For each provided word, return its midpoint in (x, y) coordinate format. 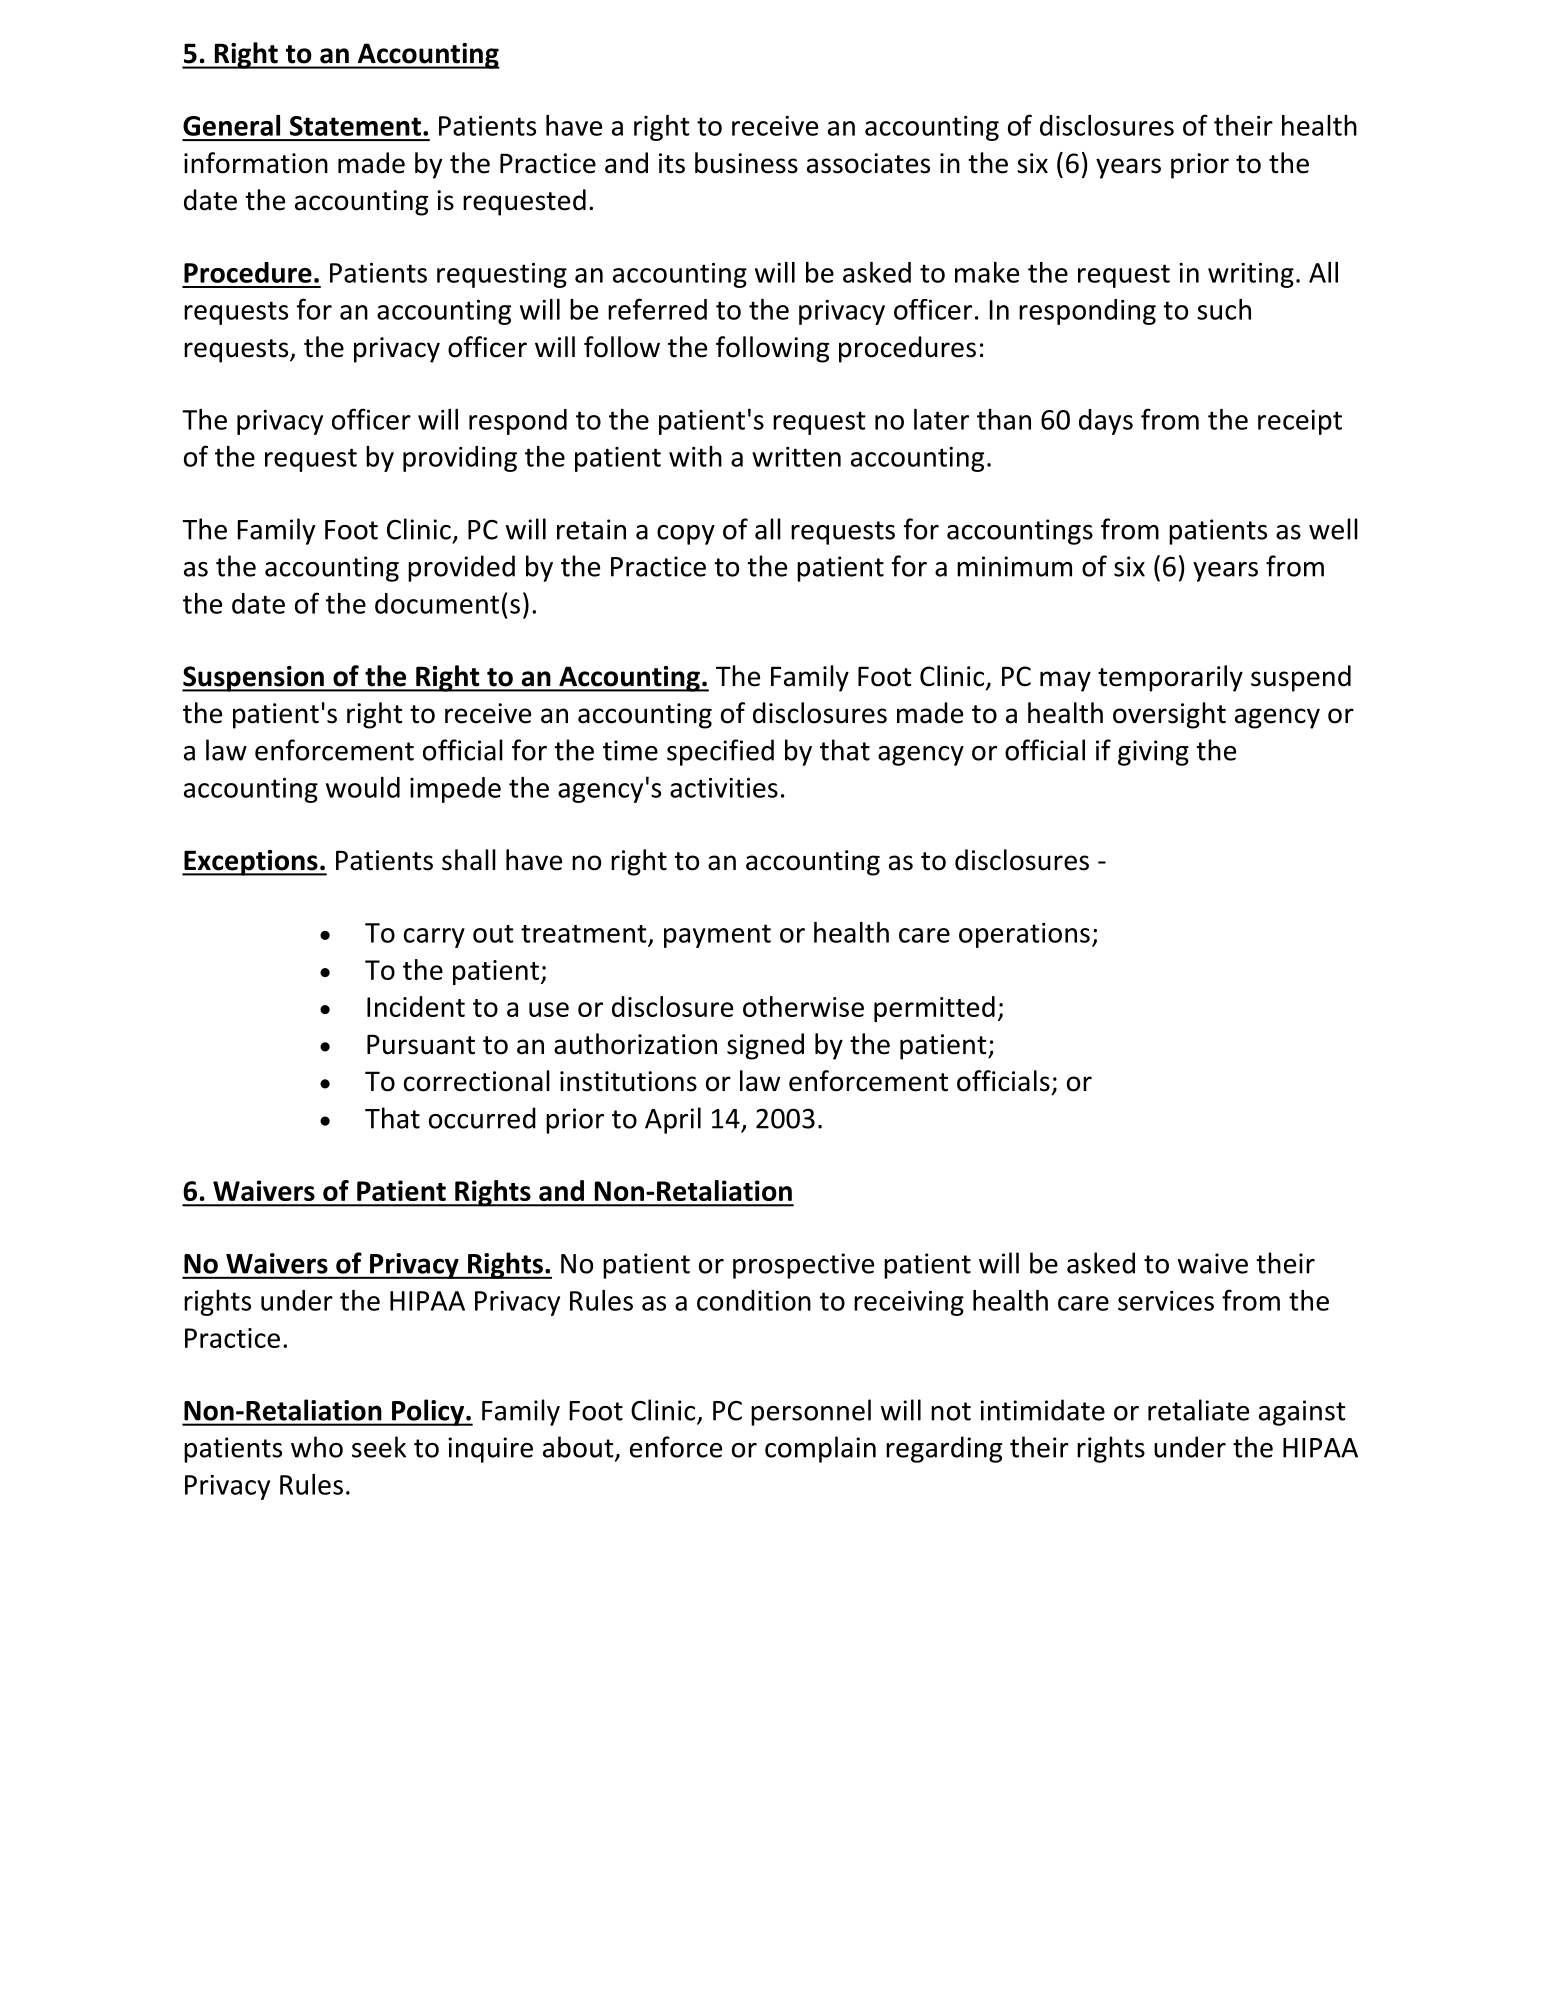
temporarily (1170, 678)
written (796, 457)
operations (1024, 935)
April (673, 1120)
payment (717, 936)
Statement (355, 126)
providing (460, 459)
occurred (482, 1118)
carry (434, 938)
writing (1251, 275)
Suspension (254, 679)
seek (379, 1447)
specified (720, 752)
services (1166, 1301)
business (746, 163)
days (1106, 422)
